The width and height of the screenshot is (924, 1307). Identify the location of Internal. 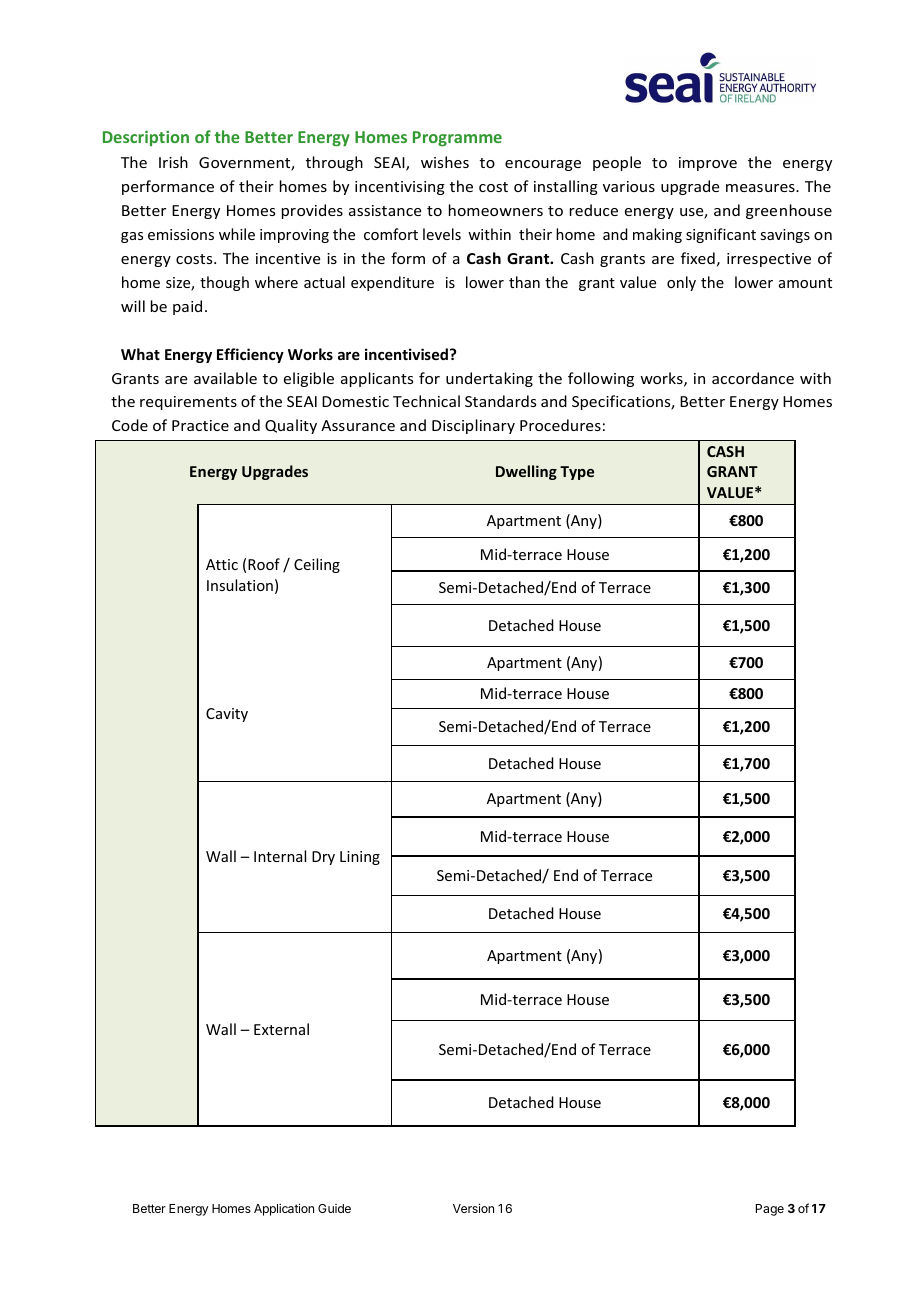
(280, 856).
